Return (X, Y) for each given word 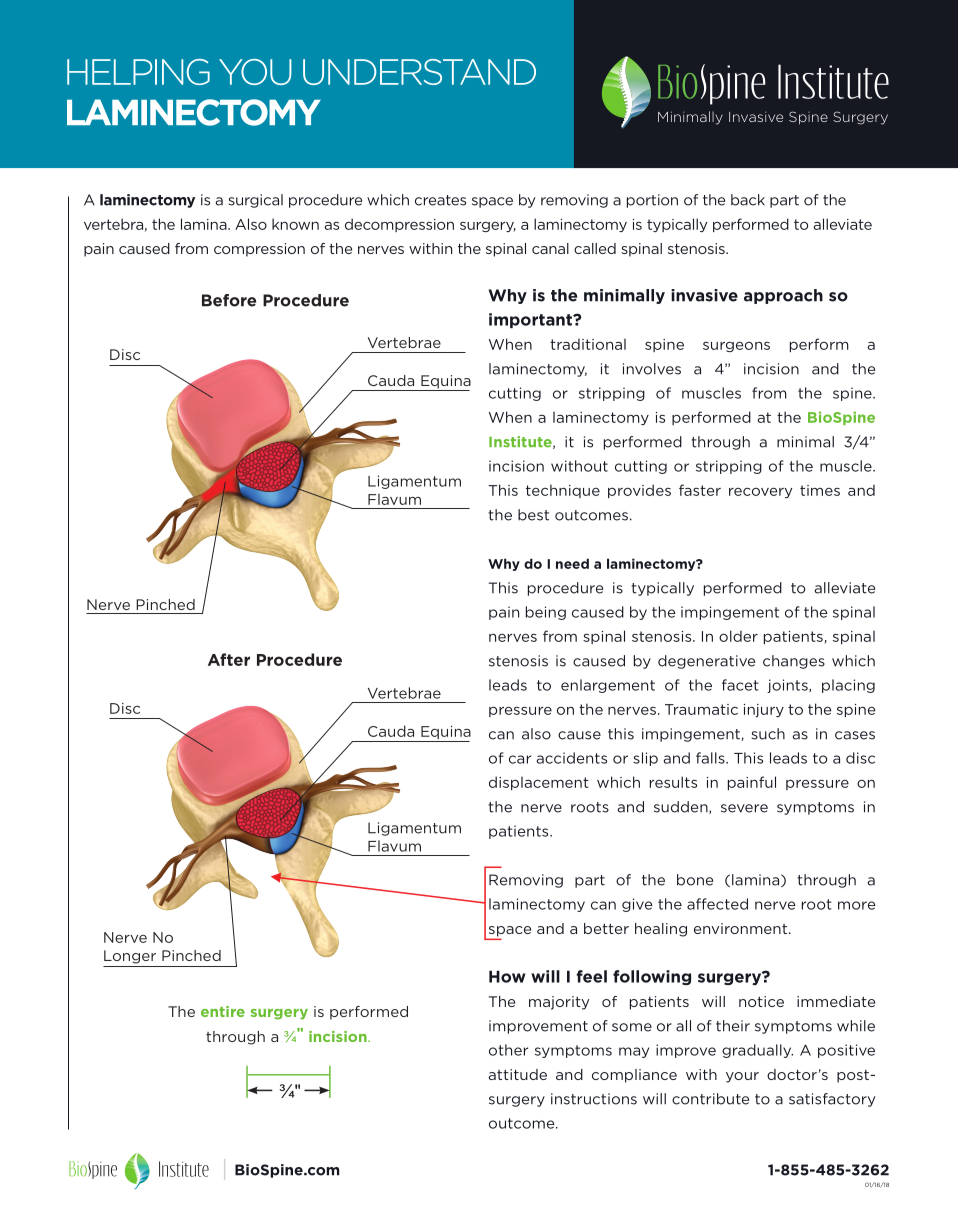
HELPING (138, 72)
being (546, 613)
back (748, 200)
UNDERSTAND (419, 72)
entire (223, 1011)
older (738, 636)
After (229, 659)
